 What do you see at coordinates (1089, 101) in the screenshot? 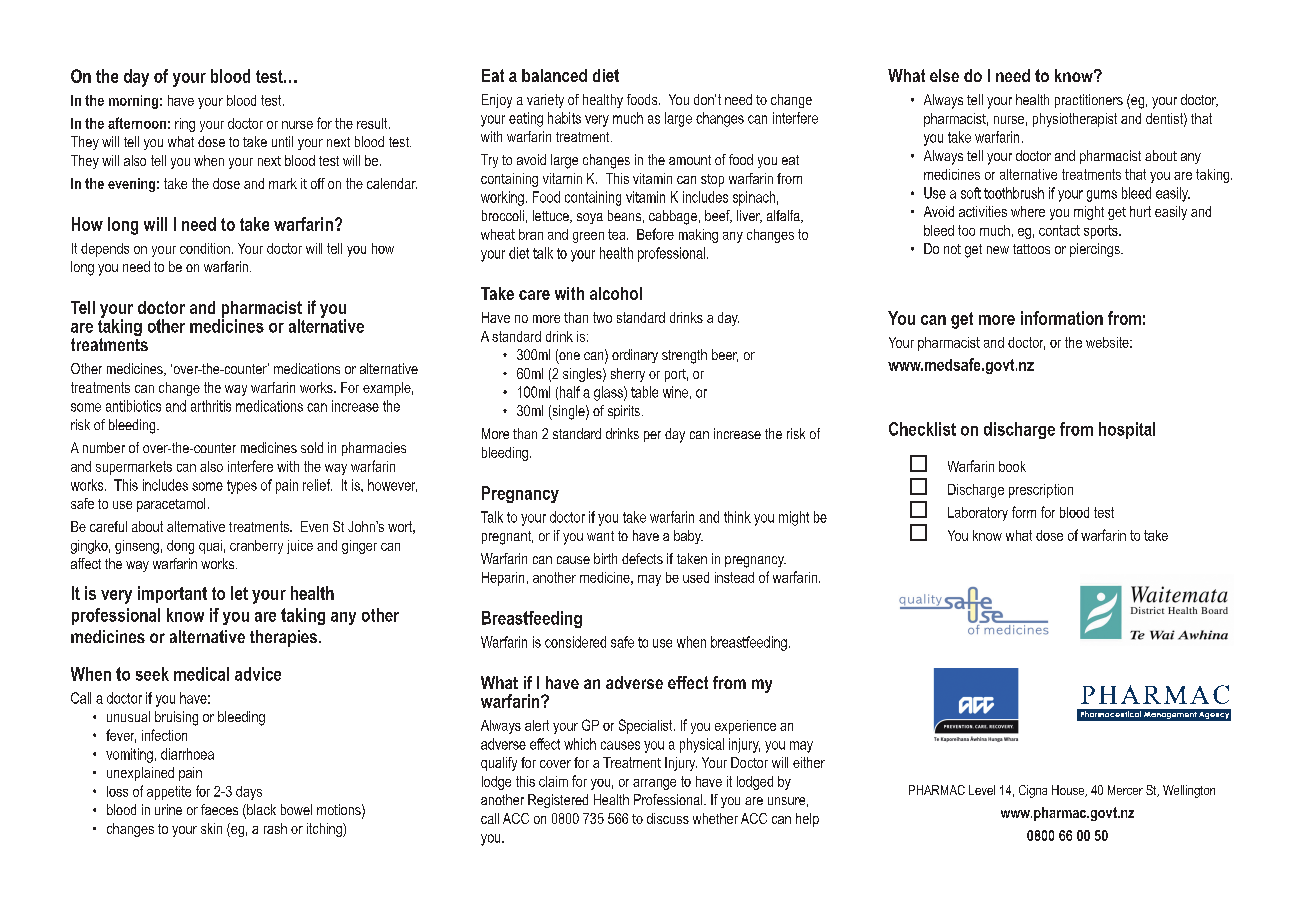
I see `practitioners` at bounding box center [1089, 101].
